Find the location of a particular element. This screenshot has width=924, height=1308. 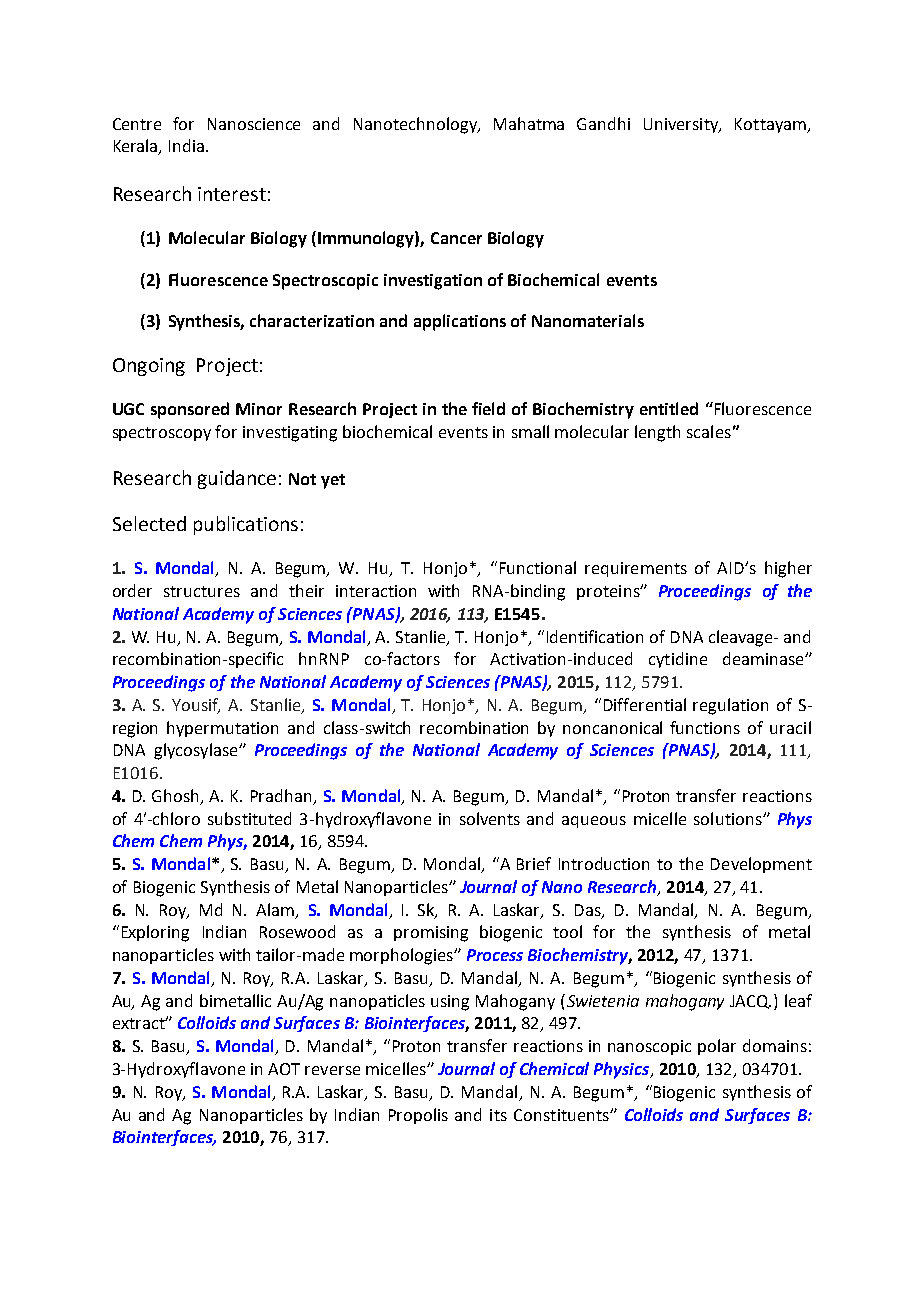

interest is located at coordinates (232, 194).
